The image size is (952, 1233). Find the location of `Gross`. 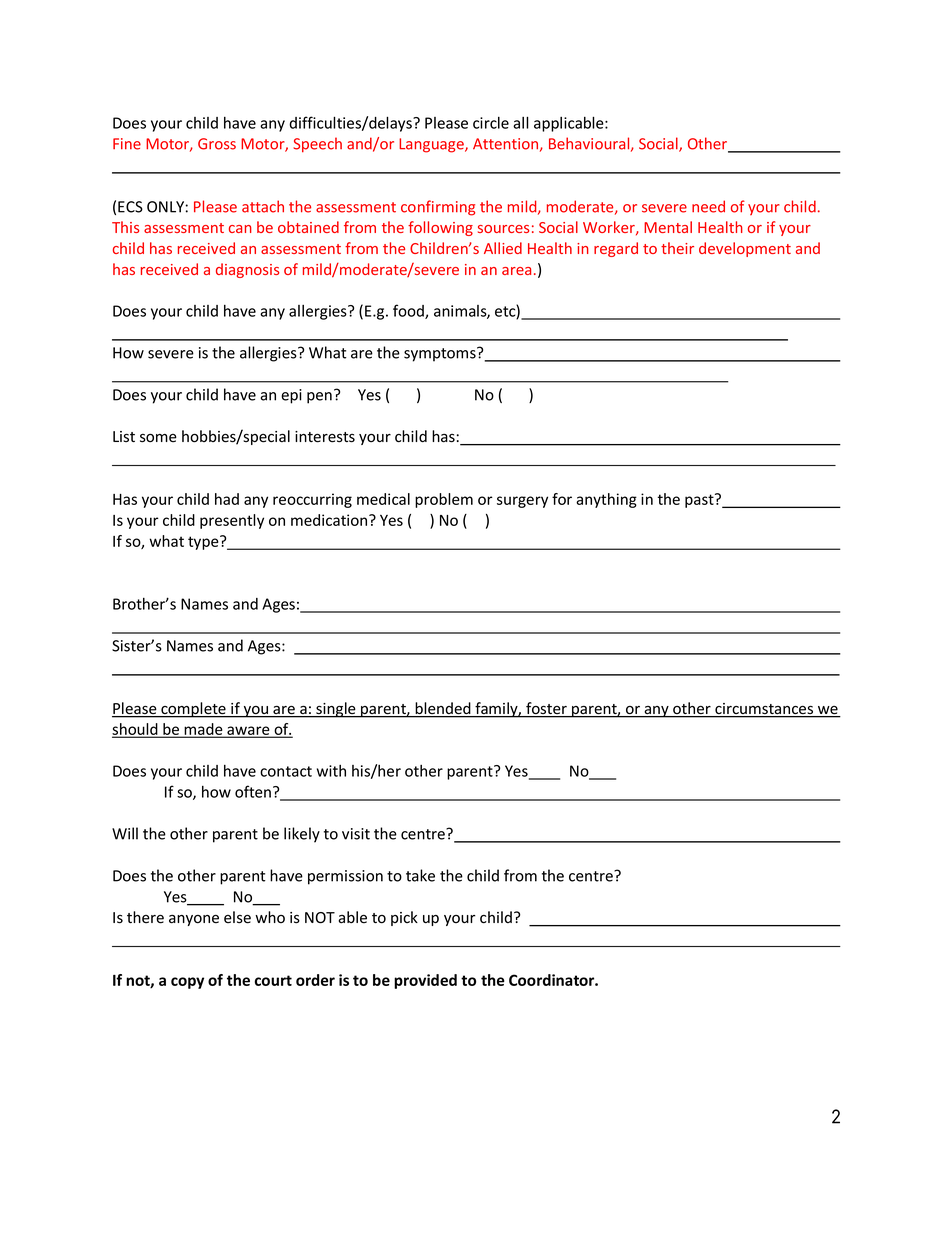

Gross is located at coordinates (217, 144).
